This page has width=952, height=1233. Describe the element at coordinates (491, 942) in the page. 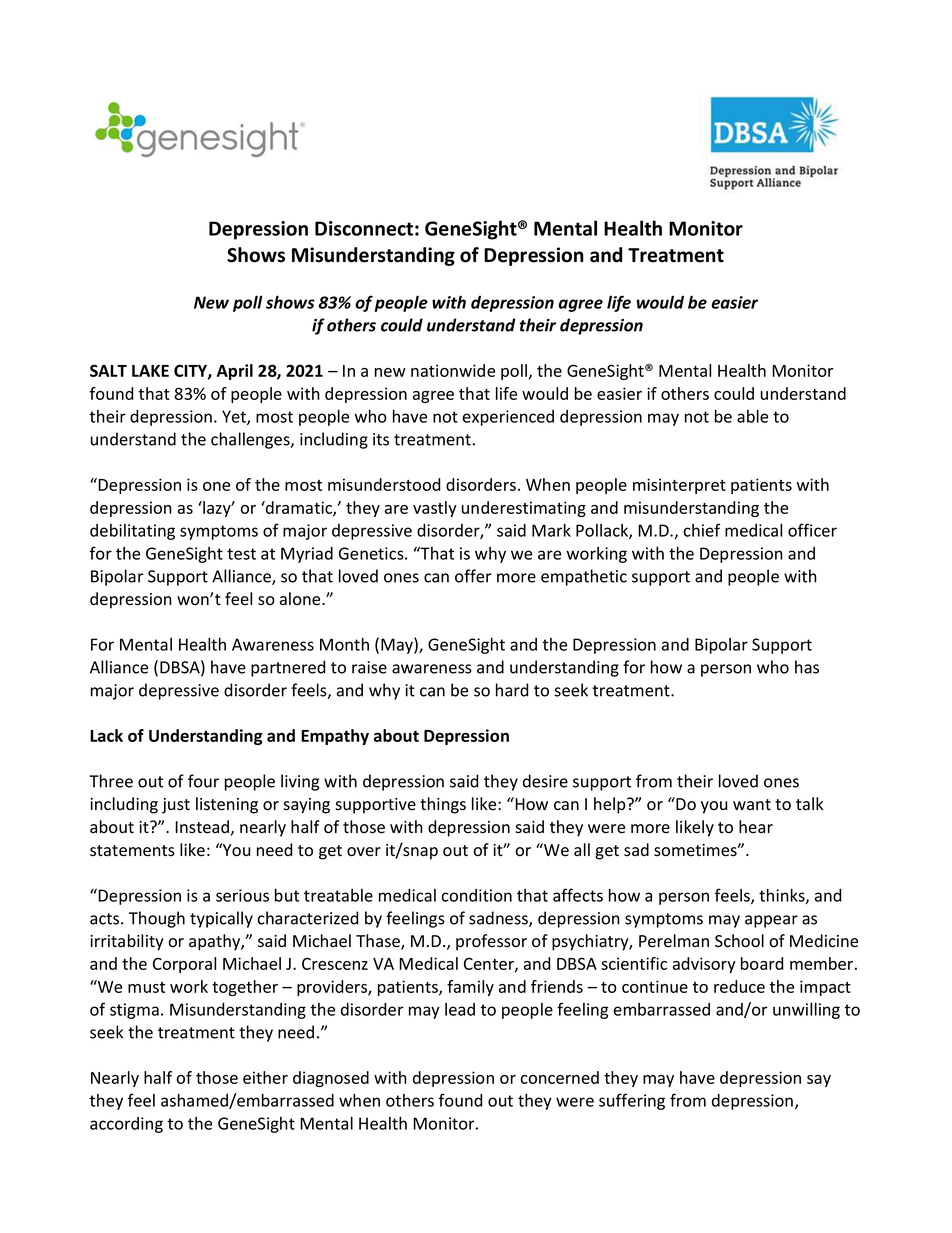

I see `professor` at that location.
